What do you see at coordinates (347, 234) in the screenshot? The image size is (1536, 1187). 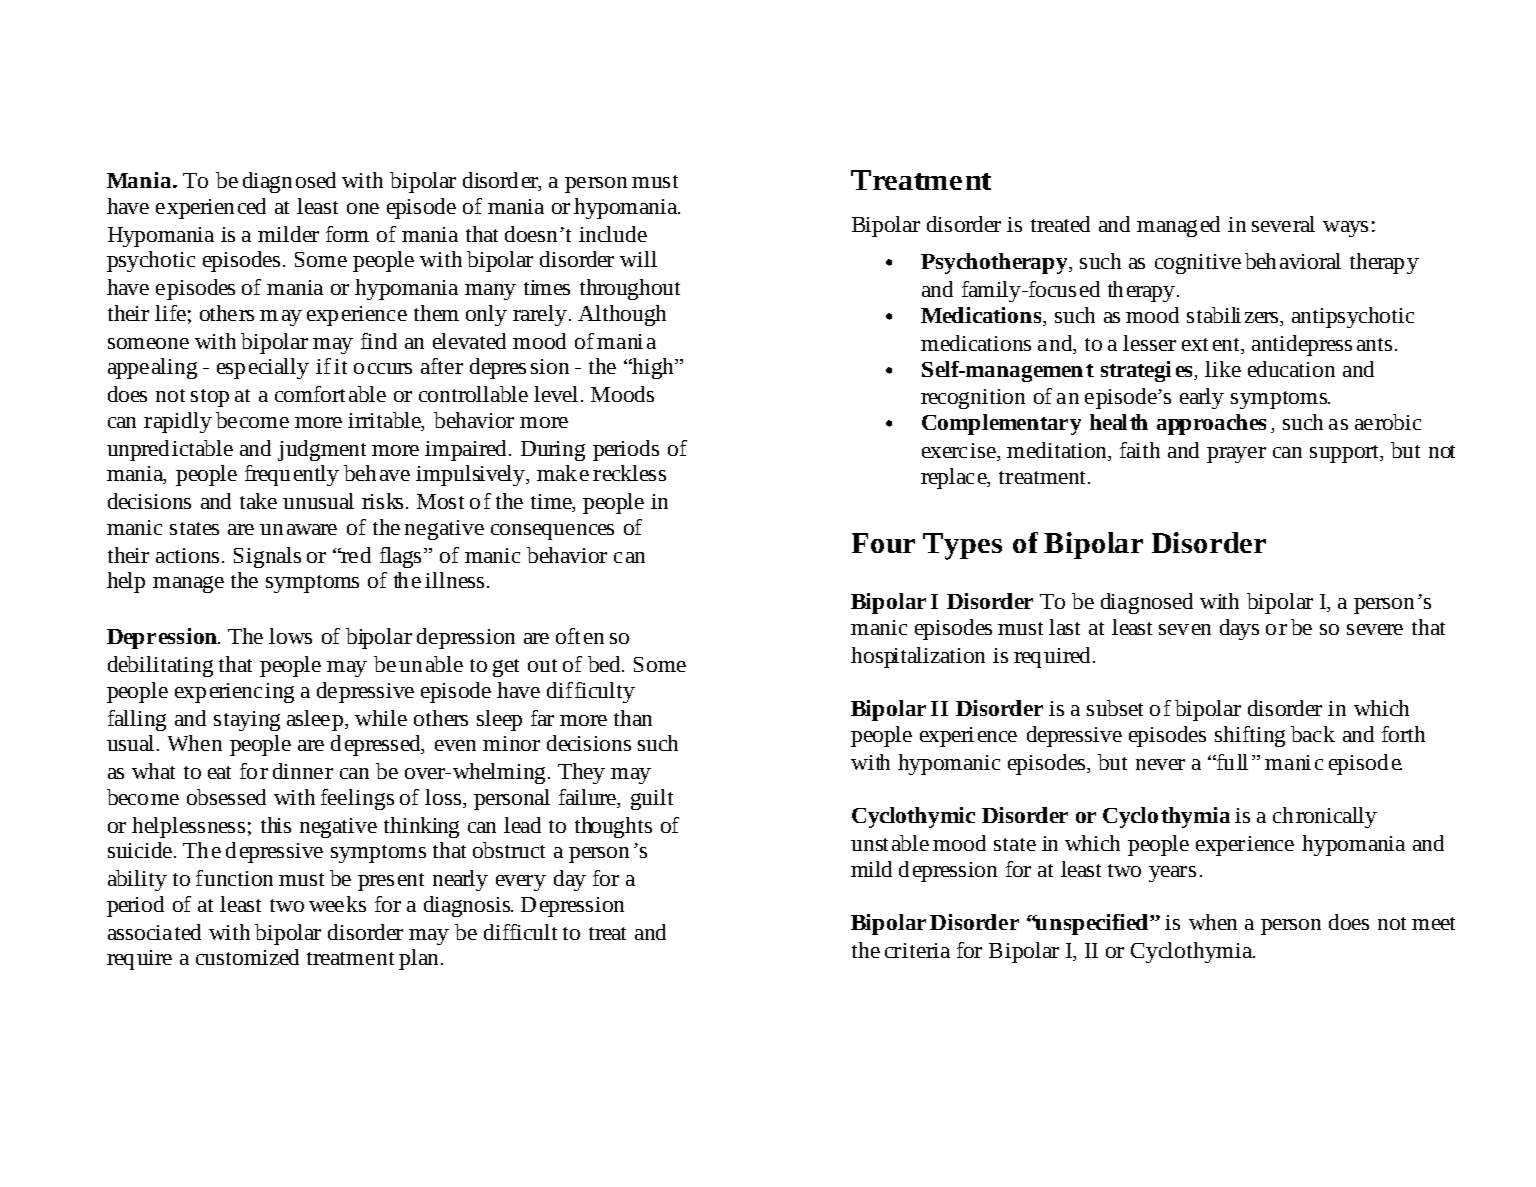 I see `form` at bounding box center [347, 234].
